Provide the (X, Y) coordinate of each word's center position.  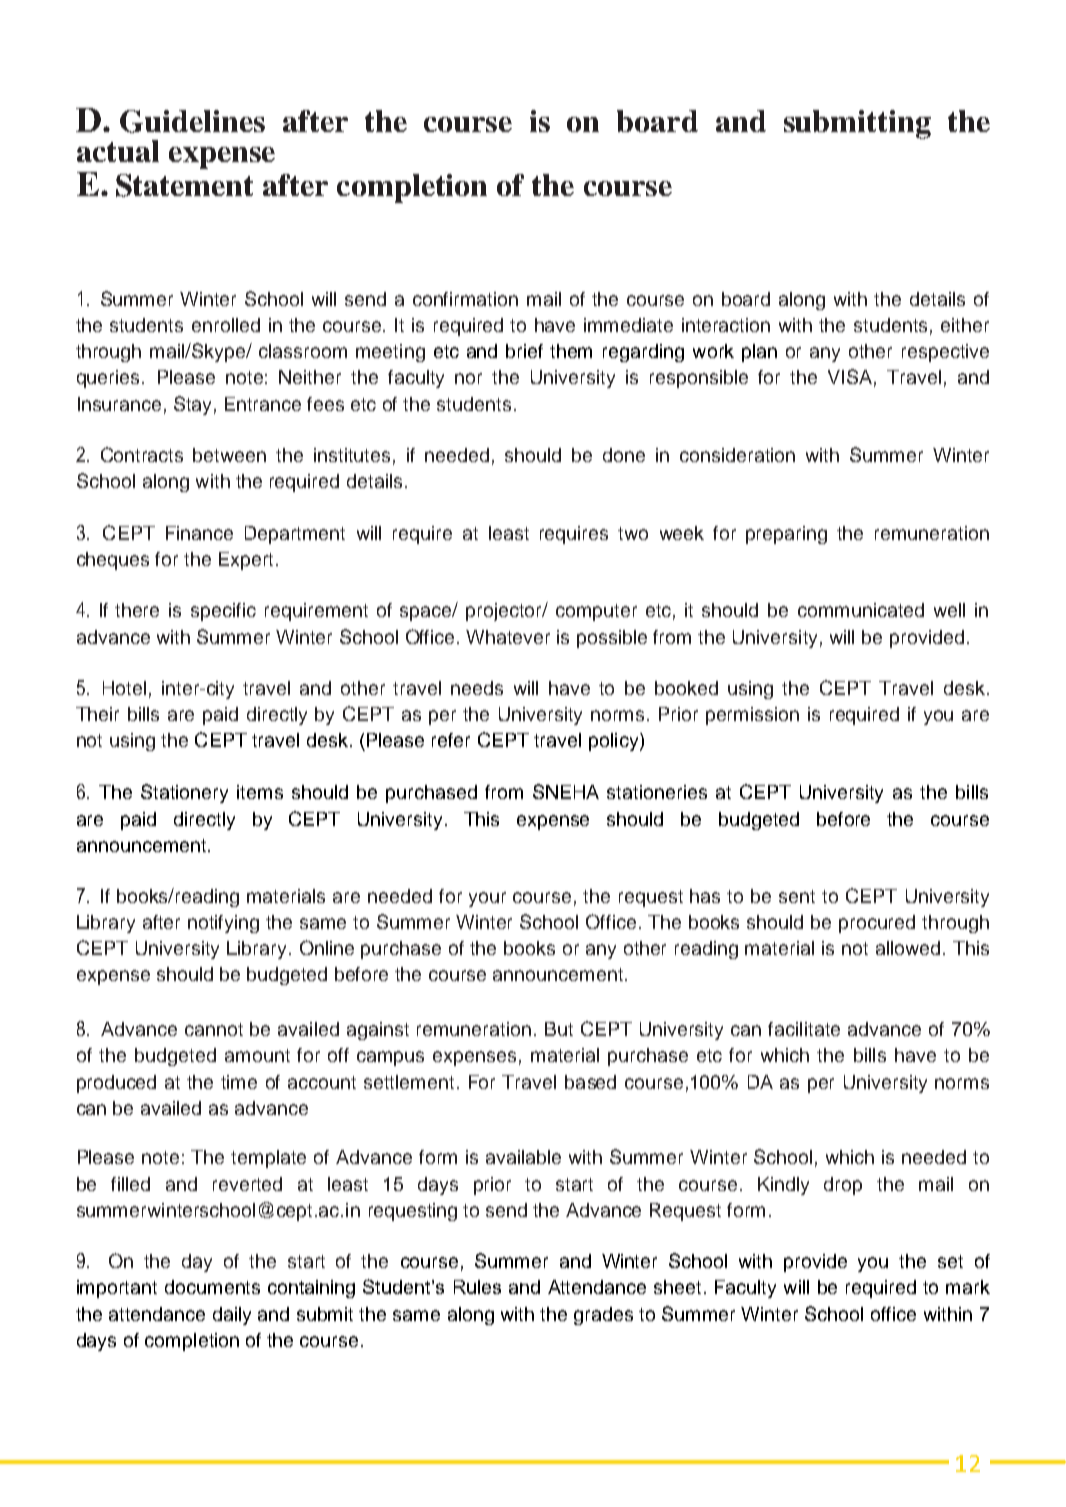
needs (477, 688)
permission (752, 716)
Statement (184, 185)
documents (212, 1287)
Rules (477, 1287)
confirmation (465, 299)
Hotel (124, 688)
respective (945, 353)
